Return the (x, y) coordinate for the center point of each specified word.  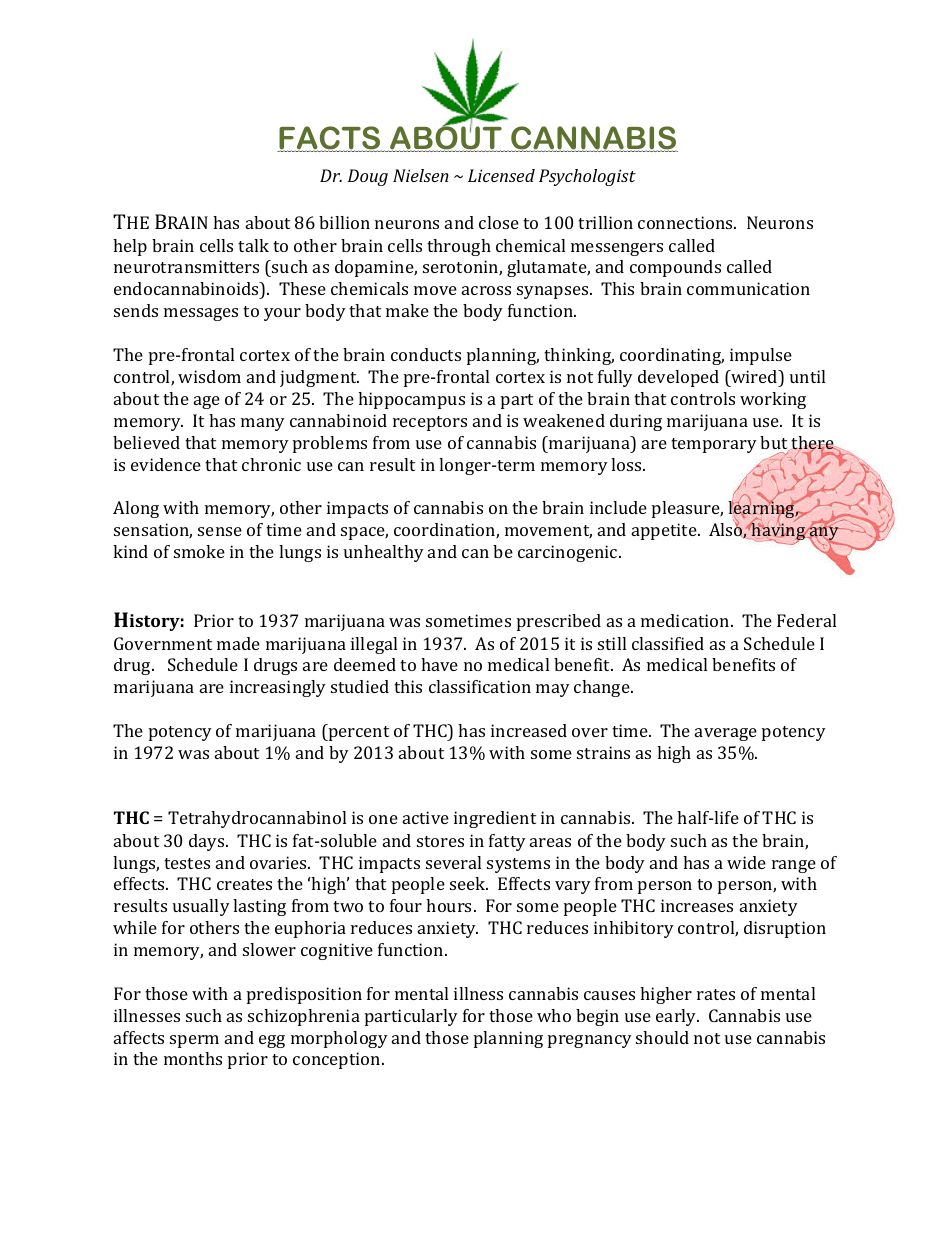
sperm (194, 1041)
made (238, 643)
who (554, 1015)
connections (686, 222)
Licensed (501, 175)
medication (686, 620)
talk (253, 245)
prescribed (559, 622)
